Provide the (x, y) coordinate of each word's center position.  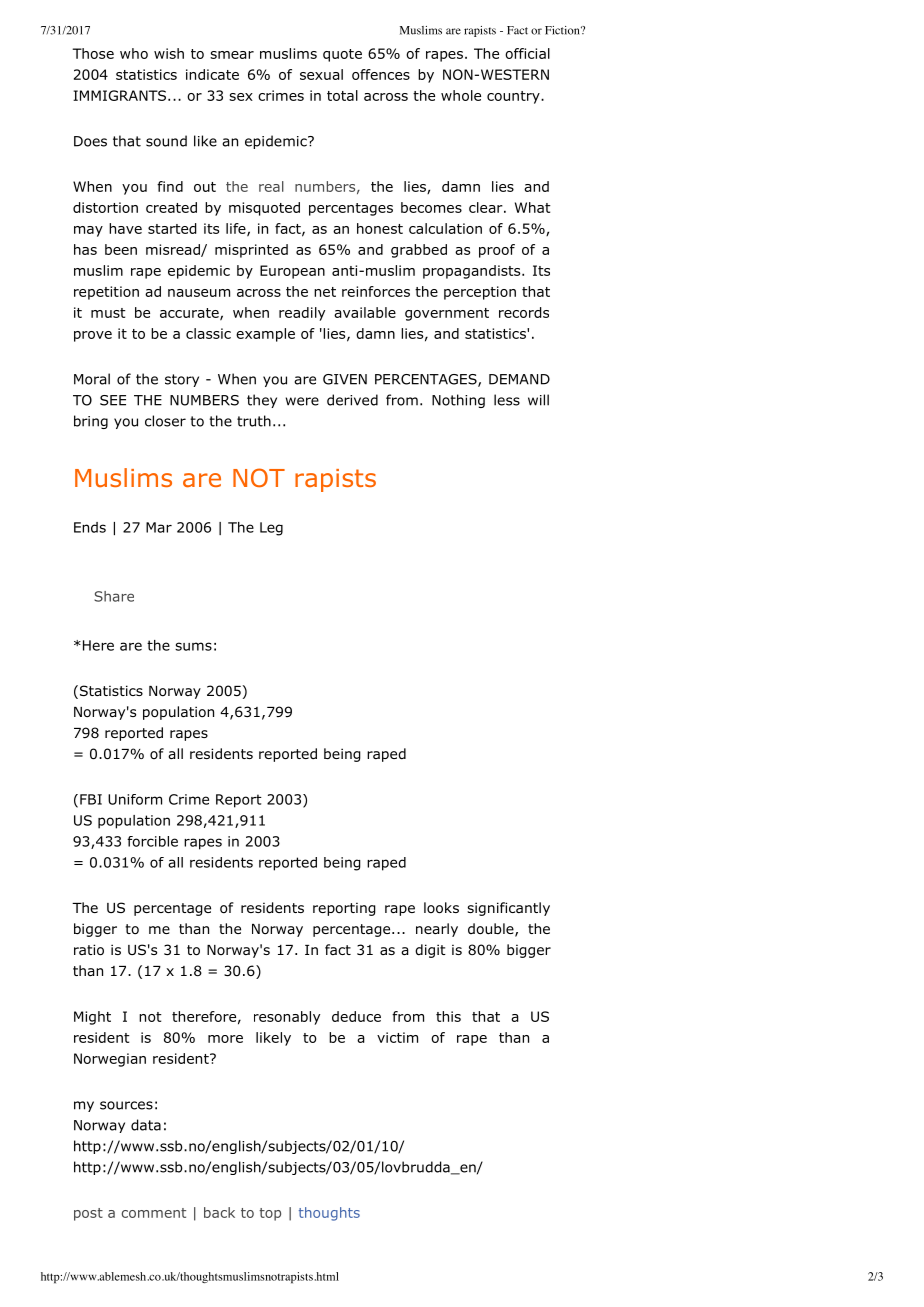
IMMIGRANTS (119, 95)
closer (165, 421)
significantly (508, 909)
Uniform (135, 799)
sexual (321, 74)
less (507, 400)
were (302, 401)
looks (441, 908)
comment (154, 1213)
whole (461, 95)
